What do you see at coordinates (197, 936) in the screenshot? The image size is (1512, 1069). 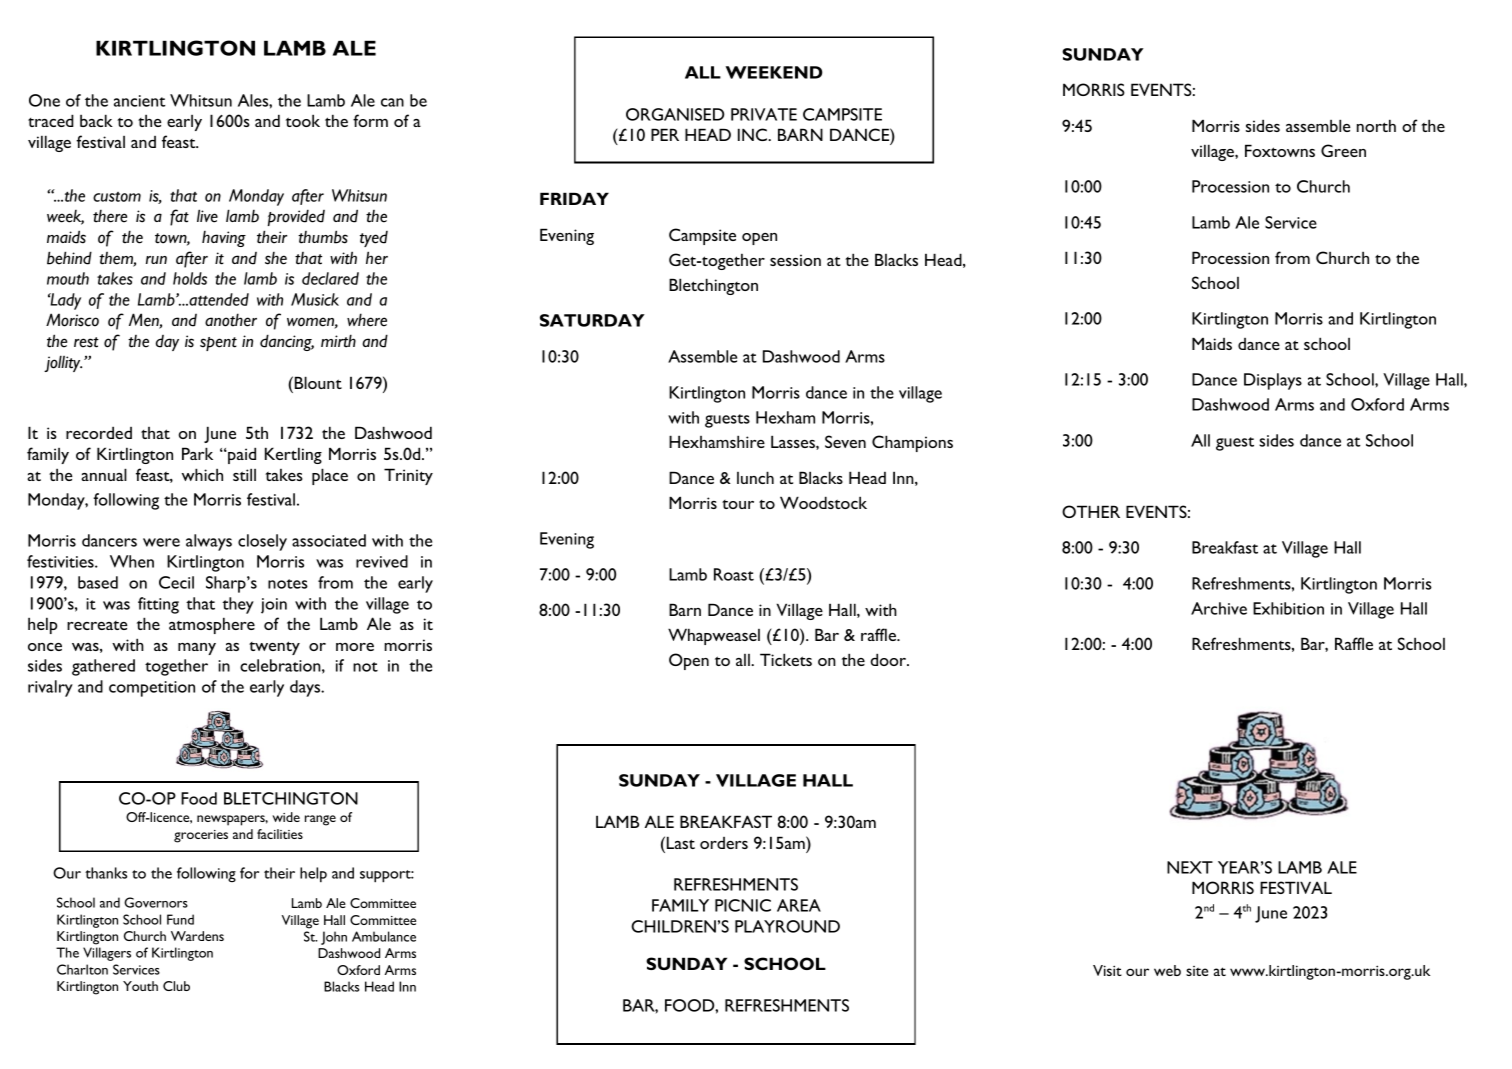 I see `Wardens` at bounding box center [197, 936].
